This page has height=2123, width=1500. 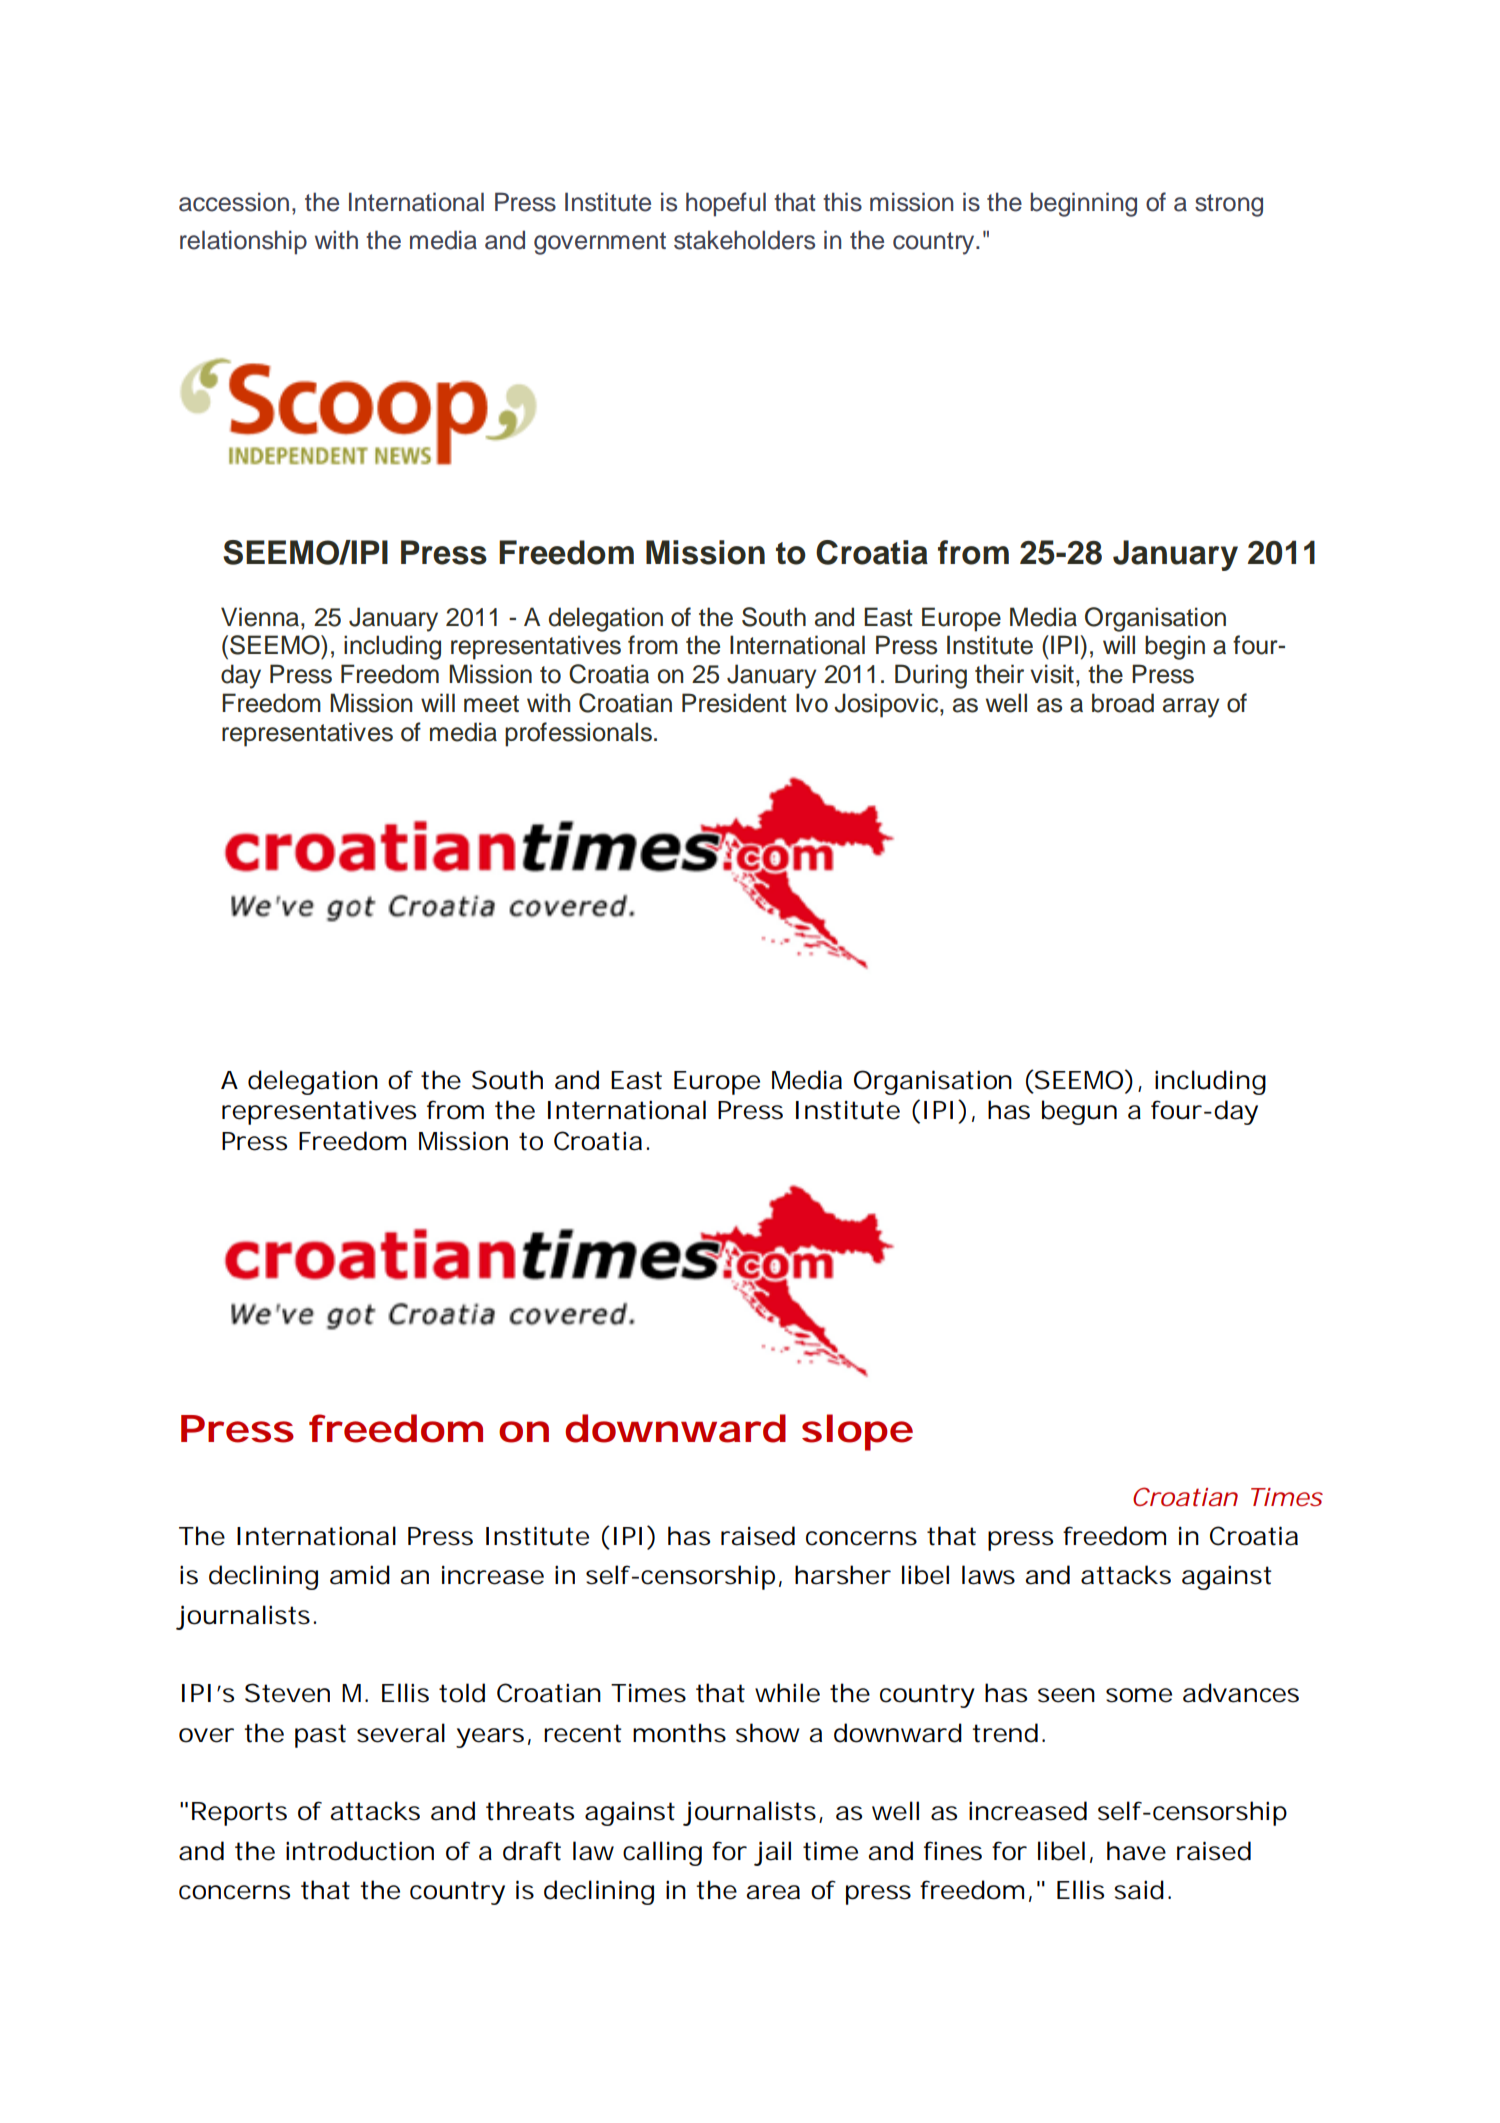 What do you see at coordinates (360, 1851) in the page?
I see `introduction` at bounding box center [360, 1851].
